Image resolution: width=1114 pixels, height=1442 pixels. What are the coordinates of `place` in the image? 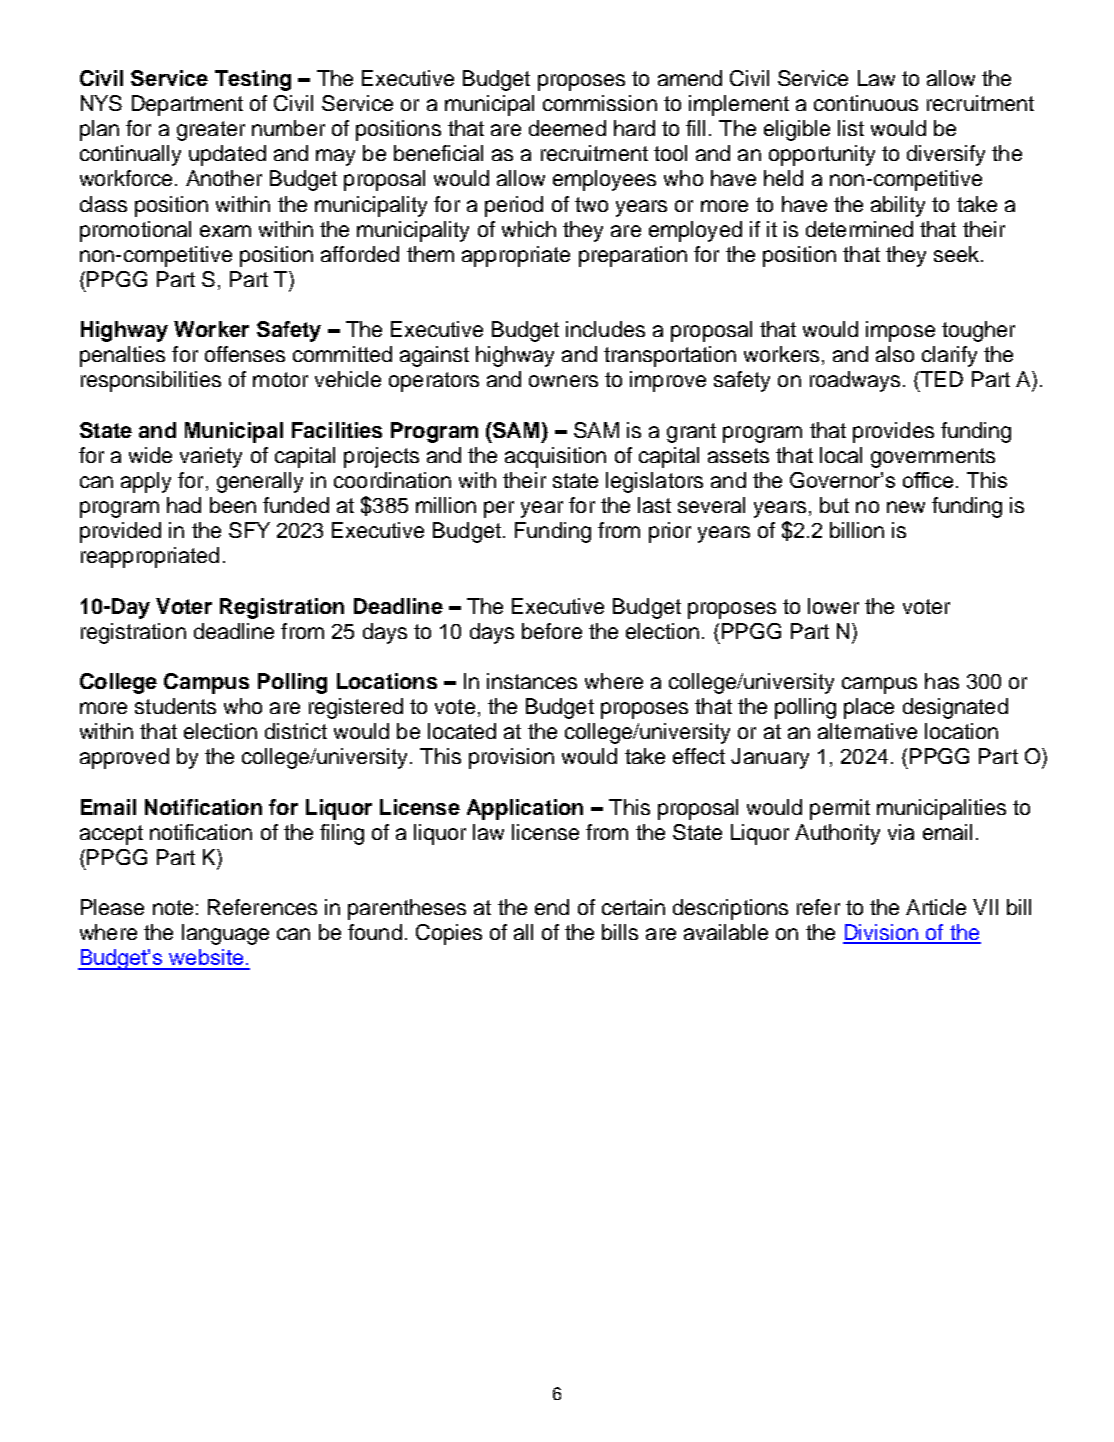 It's located at (869, 708).
